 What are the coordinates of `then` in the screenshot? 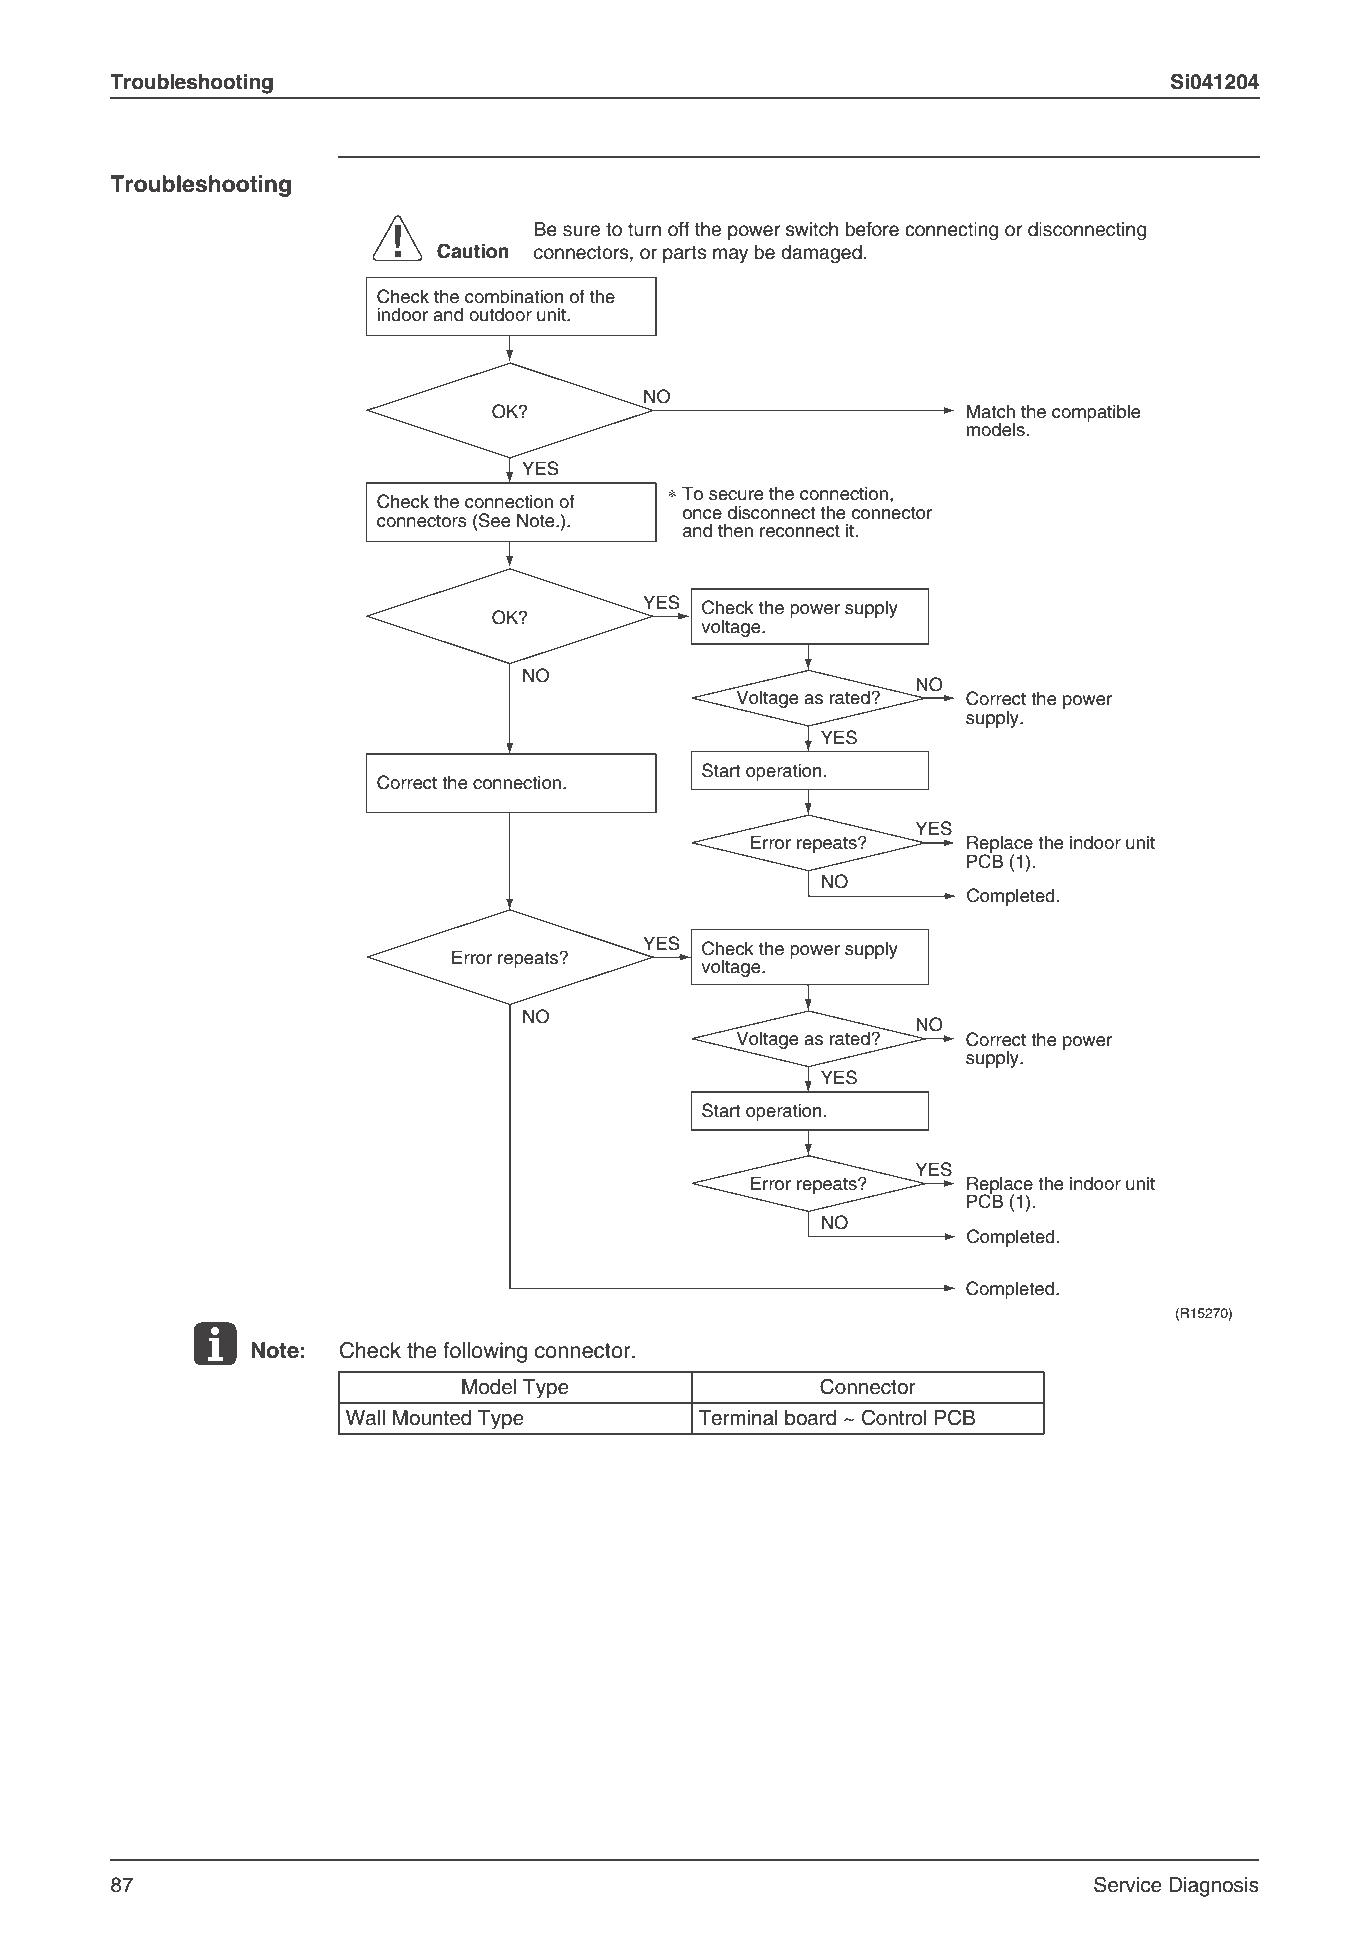 It's located at (735, 530).
